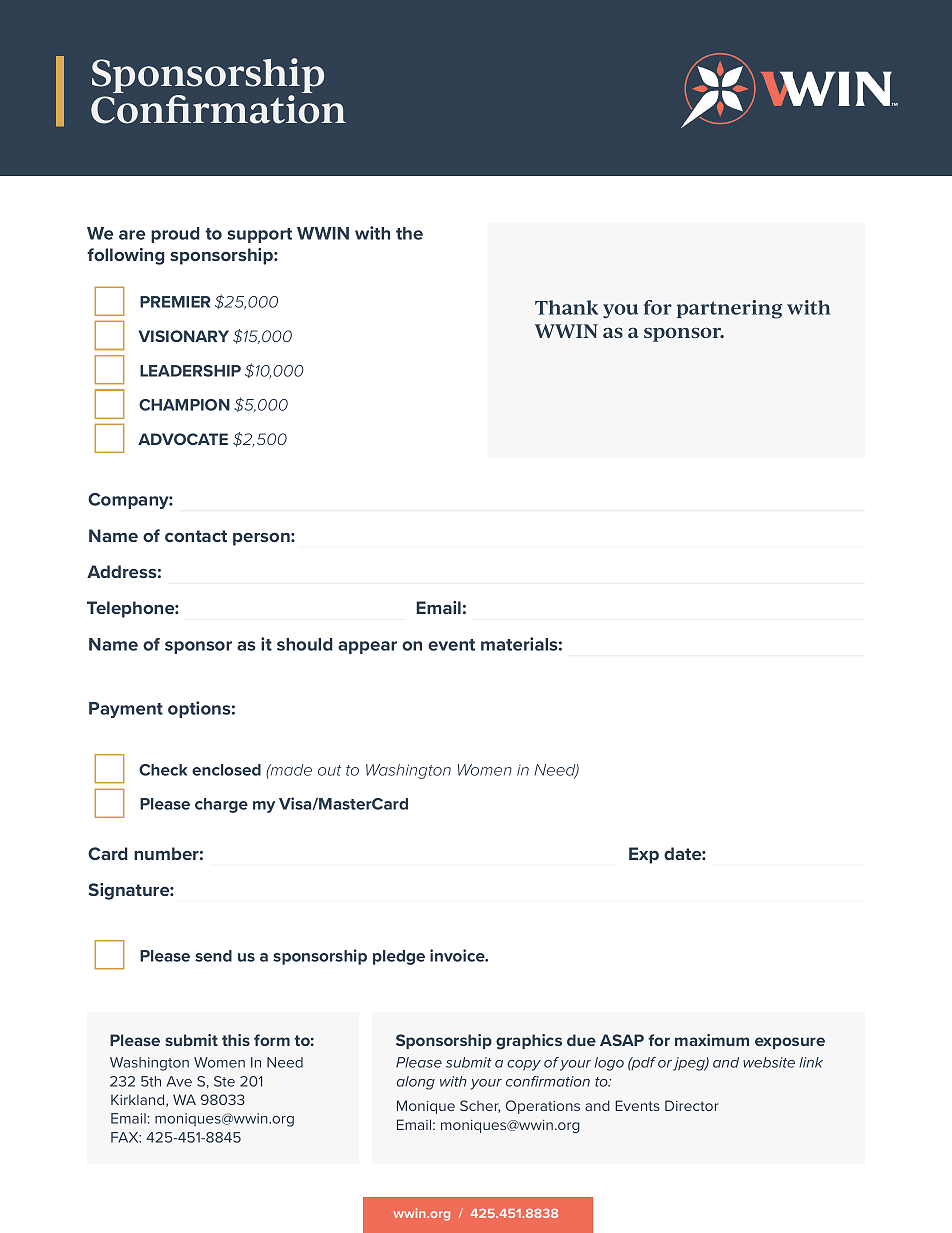 Image resolution: width=952 pixels, height=1233 pixels. Describe the element at coordinates (769, 1062) in the screenshot. I see `website` at that location.
